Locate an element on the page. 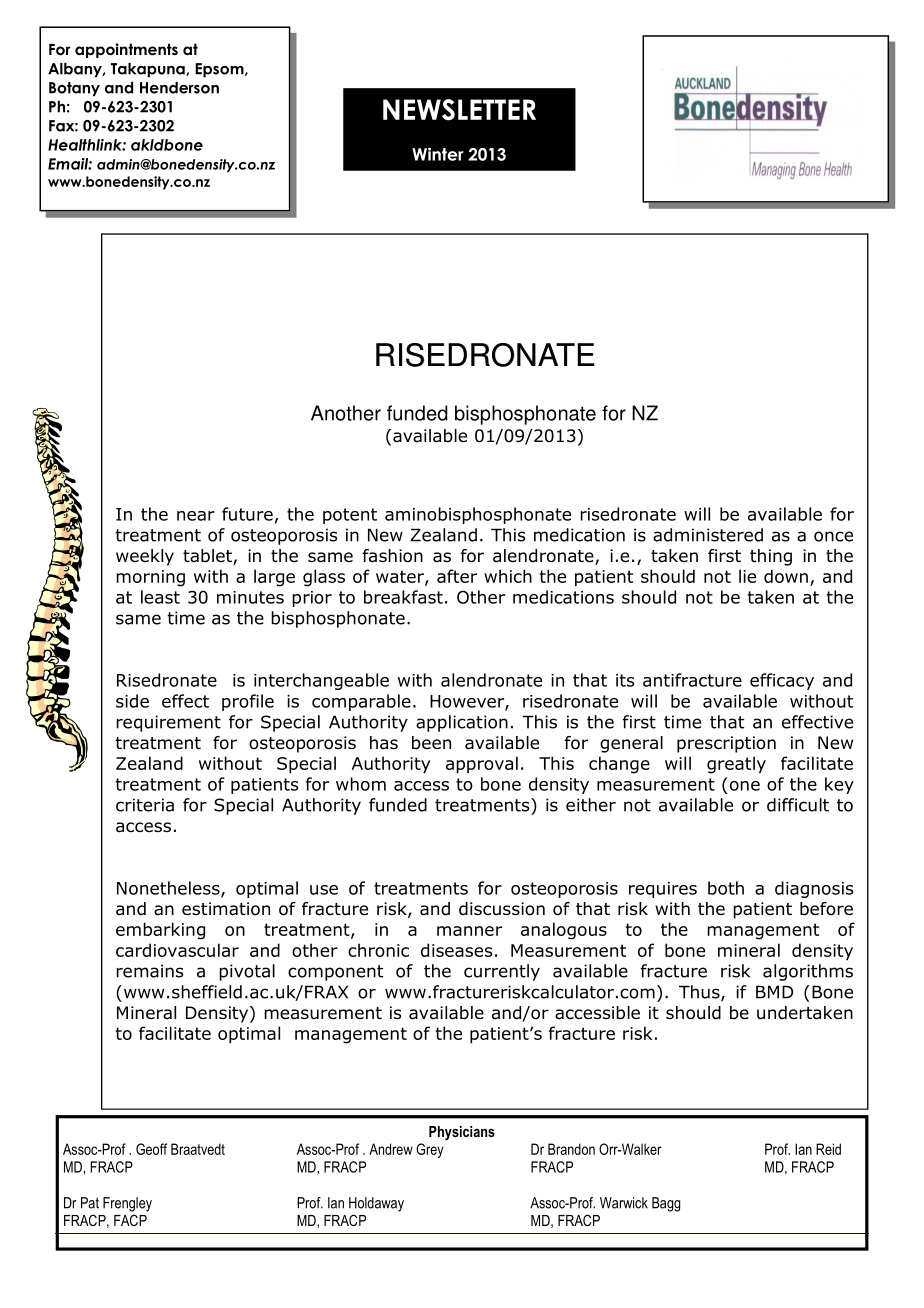 This document has width=924, height=1308. Reid is located at coordinates (828, 1149).
